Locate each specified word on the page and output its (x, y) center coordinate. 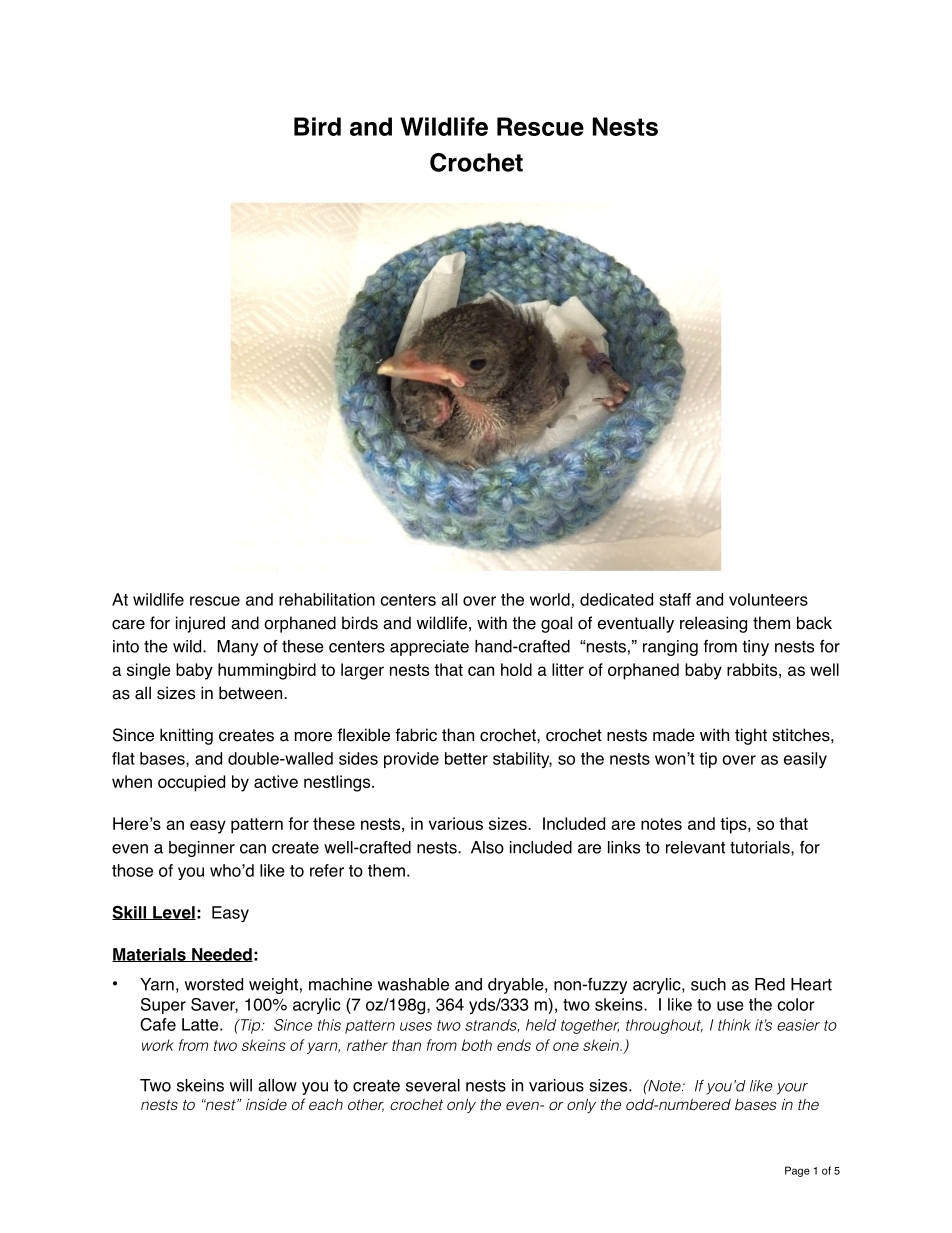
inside (266, 1104)
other (366, 1105)
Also (487, 847)
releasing (713, 624)
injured (200, 624)
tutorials (761, 848)
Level (173, 913)
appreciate (429, 648)
